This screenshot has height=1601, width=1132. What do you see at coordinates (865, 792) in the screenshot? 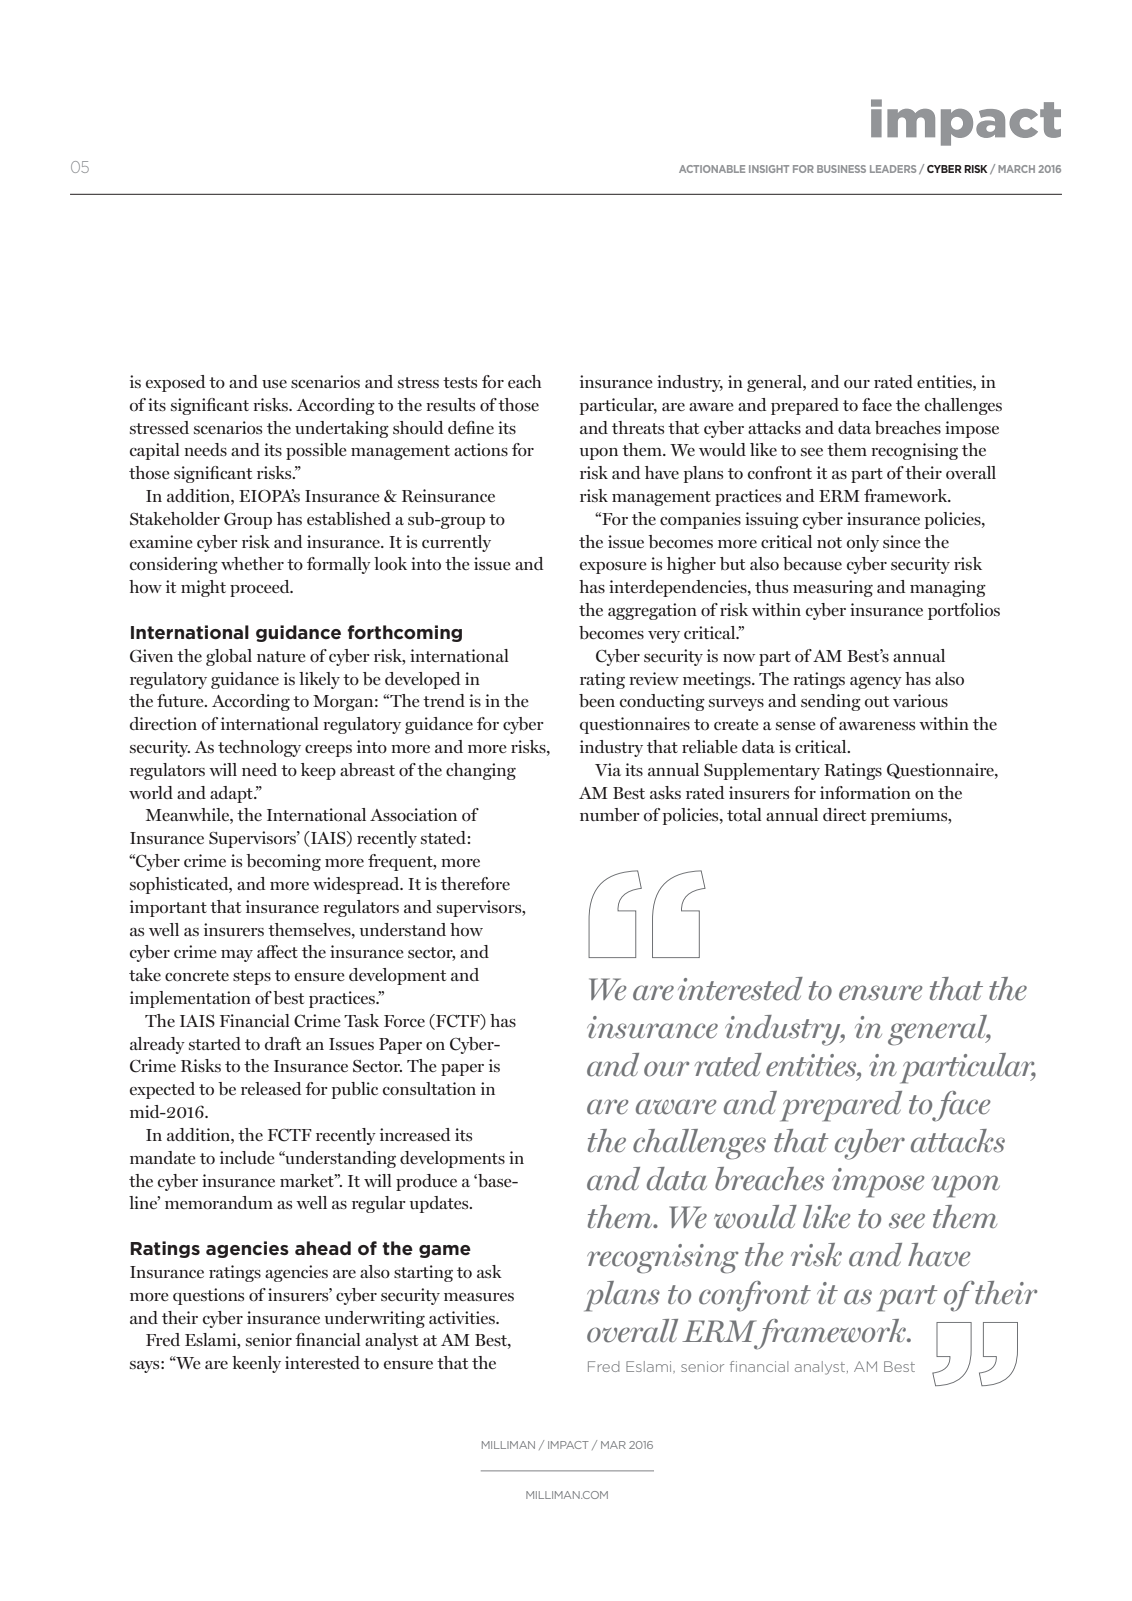
I see `information` at bounding box center [865, 792].
